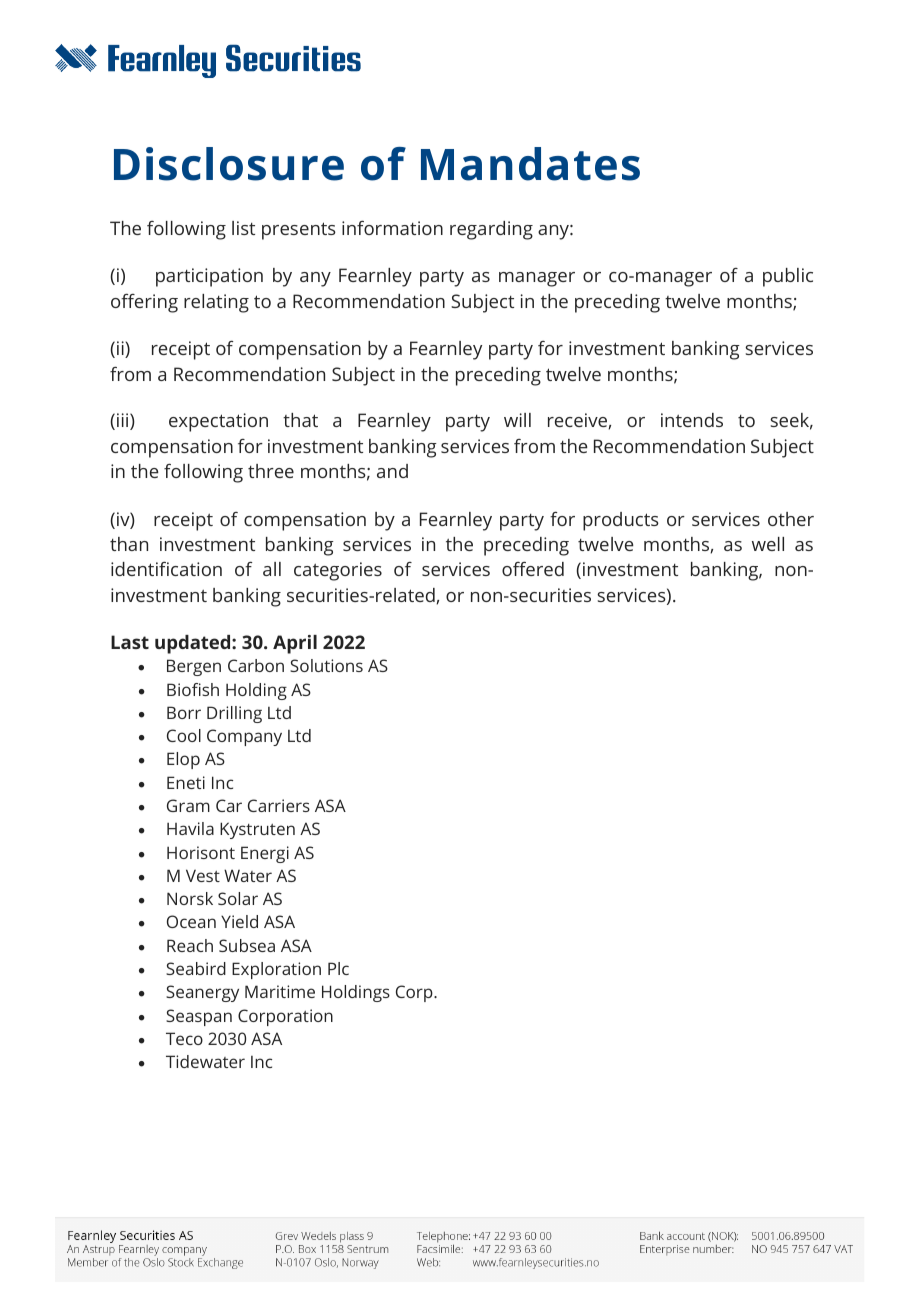  I want to click on Plc, so click(338, 968).
